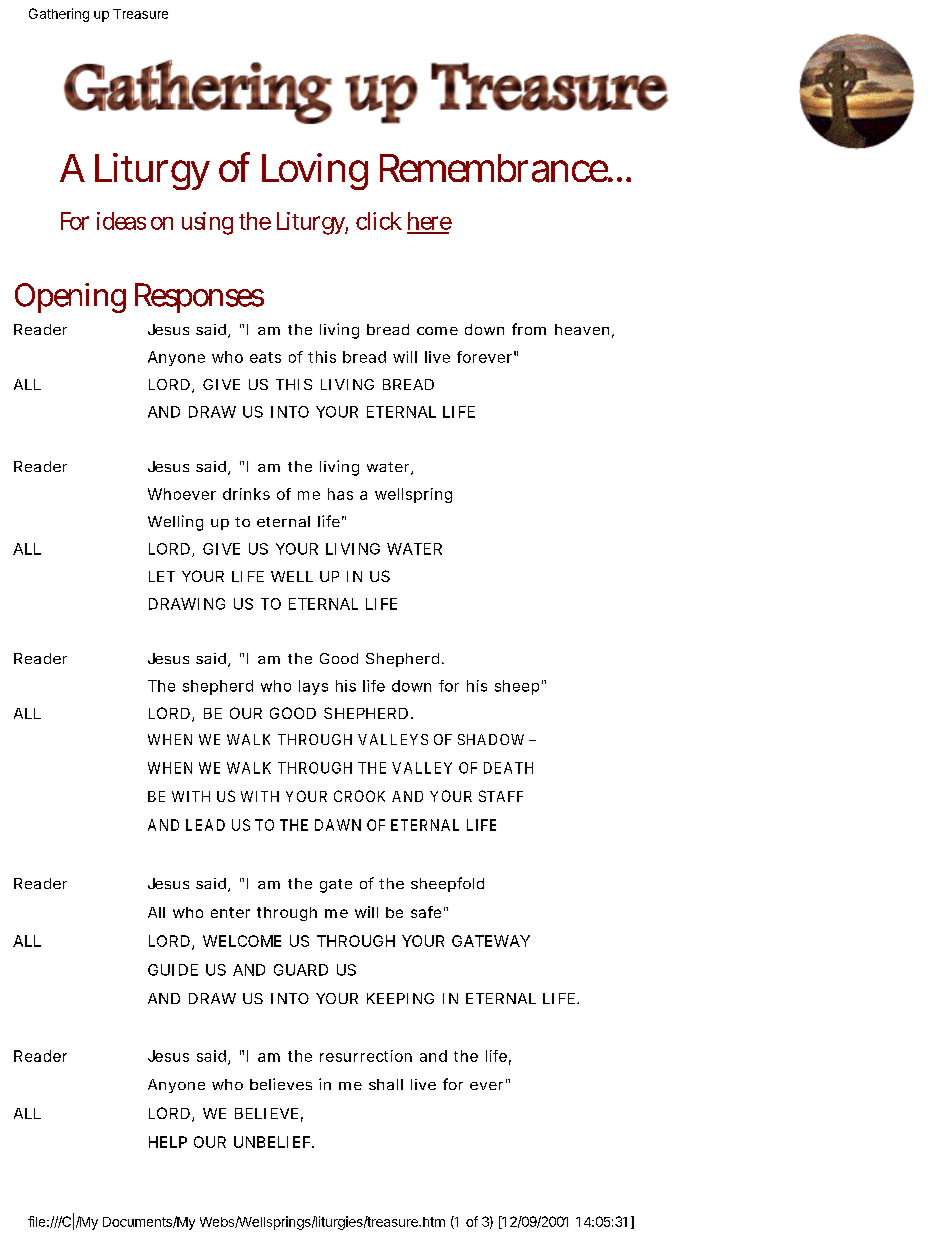  What do you see at coordinates (386, 1084) in the screenshot?
I see `shall` at bounding box center [386, 1084].
